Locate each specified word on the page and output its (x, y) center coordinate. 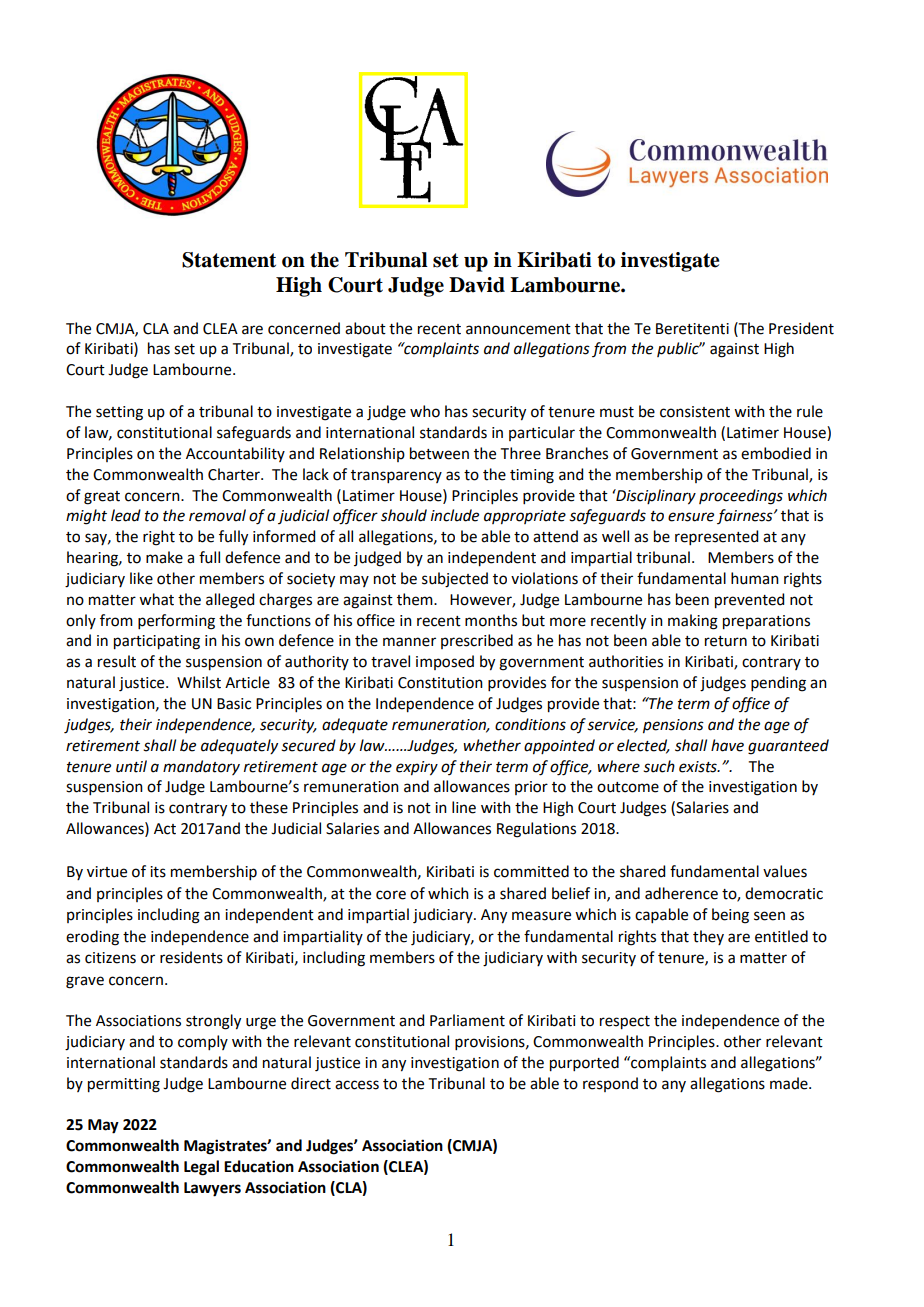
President (801, 328)
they (708, 937)
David (477, 285)
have (727, 745)
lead (126, 515)
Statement (229, 260)
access (357, 1085)
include (455, 515)
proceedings (741, 497)
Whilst (199, 682)
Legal (201, 1168)
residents (191, 957)
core (391, 895)
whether (492, 745)
